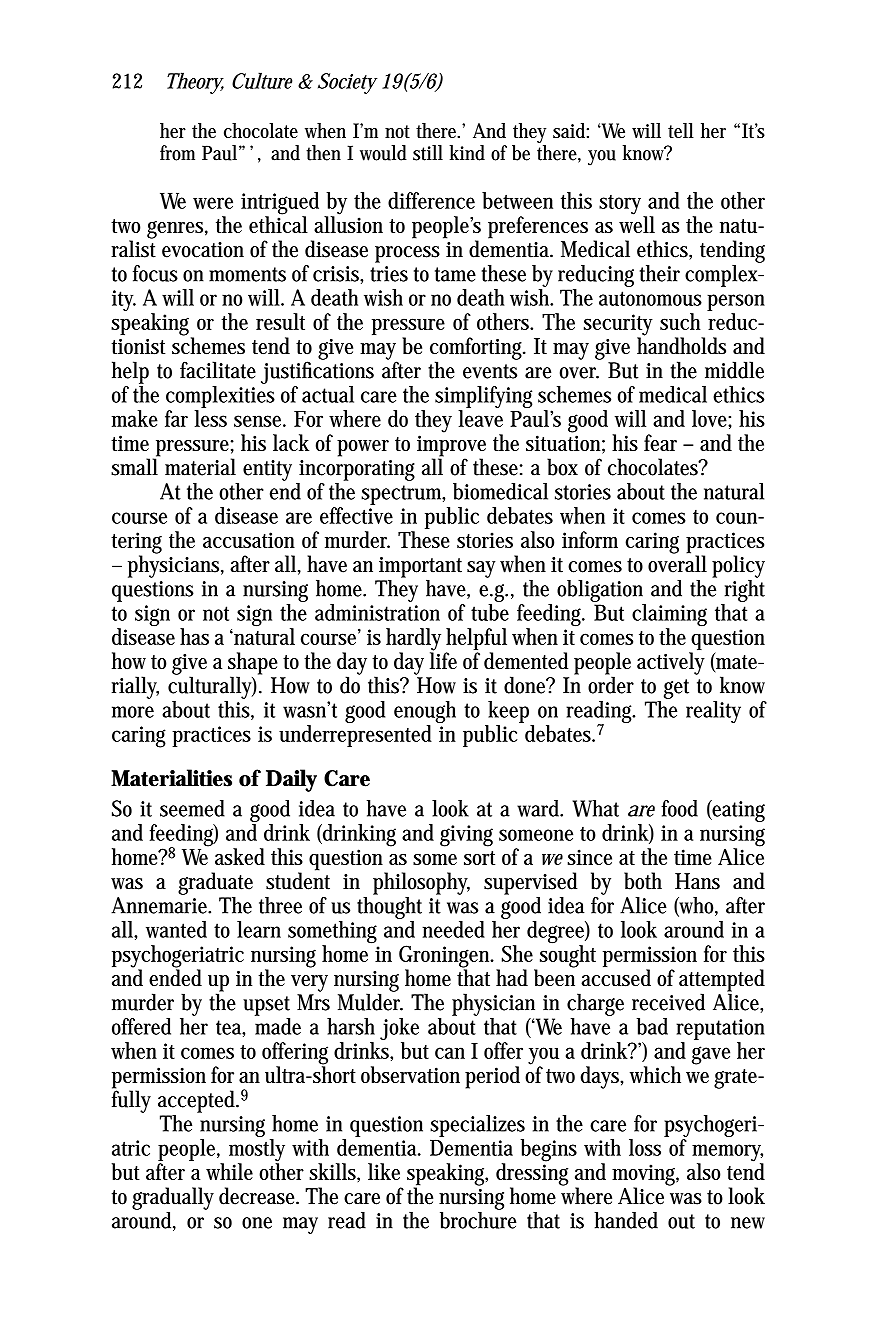 This image has height=1342, width=896. Describe the element at coordinates (446, 957) in the image. I see `Groningen` at that location.
